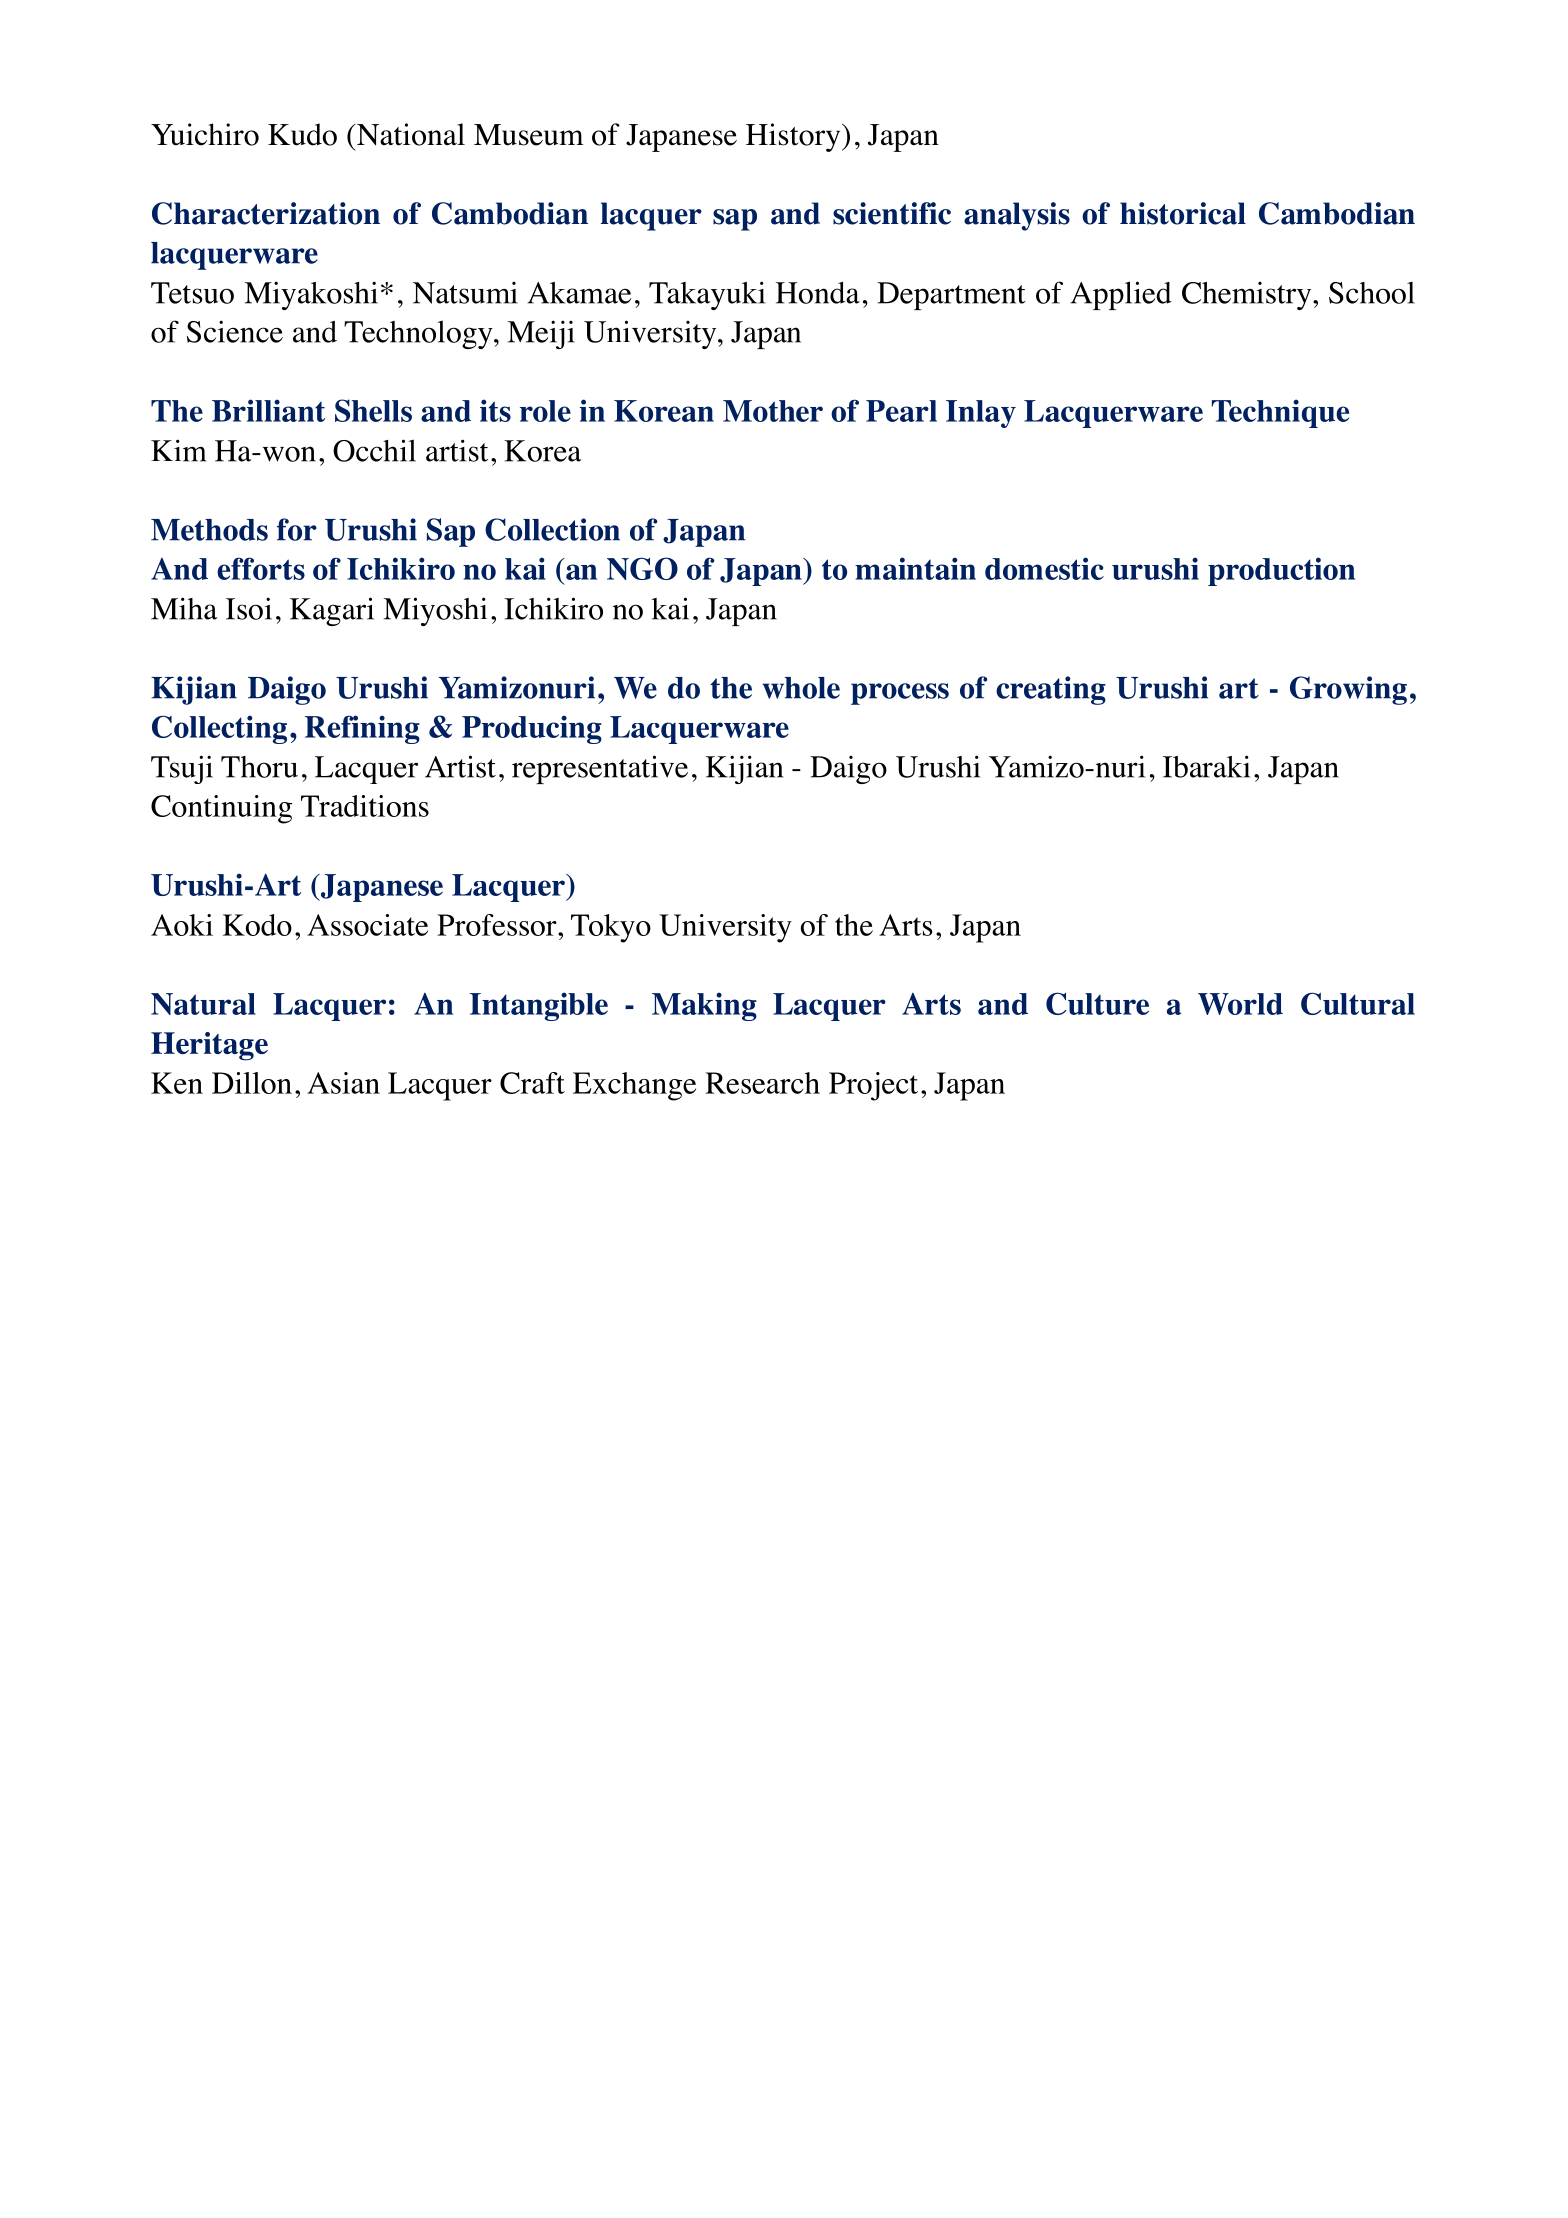 The width and height of the image is (1568, 2218). Describe the element at coordinates (773, 411) in the image. I see `Mother` at that location.
